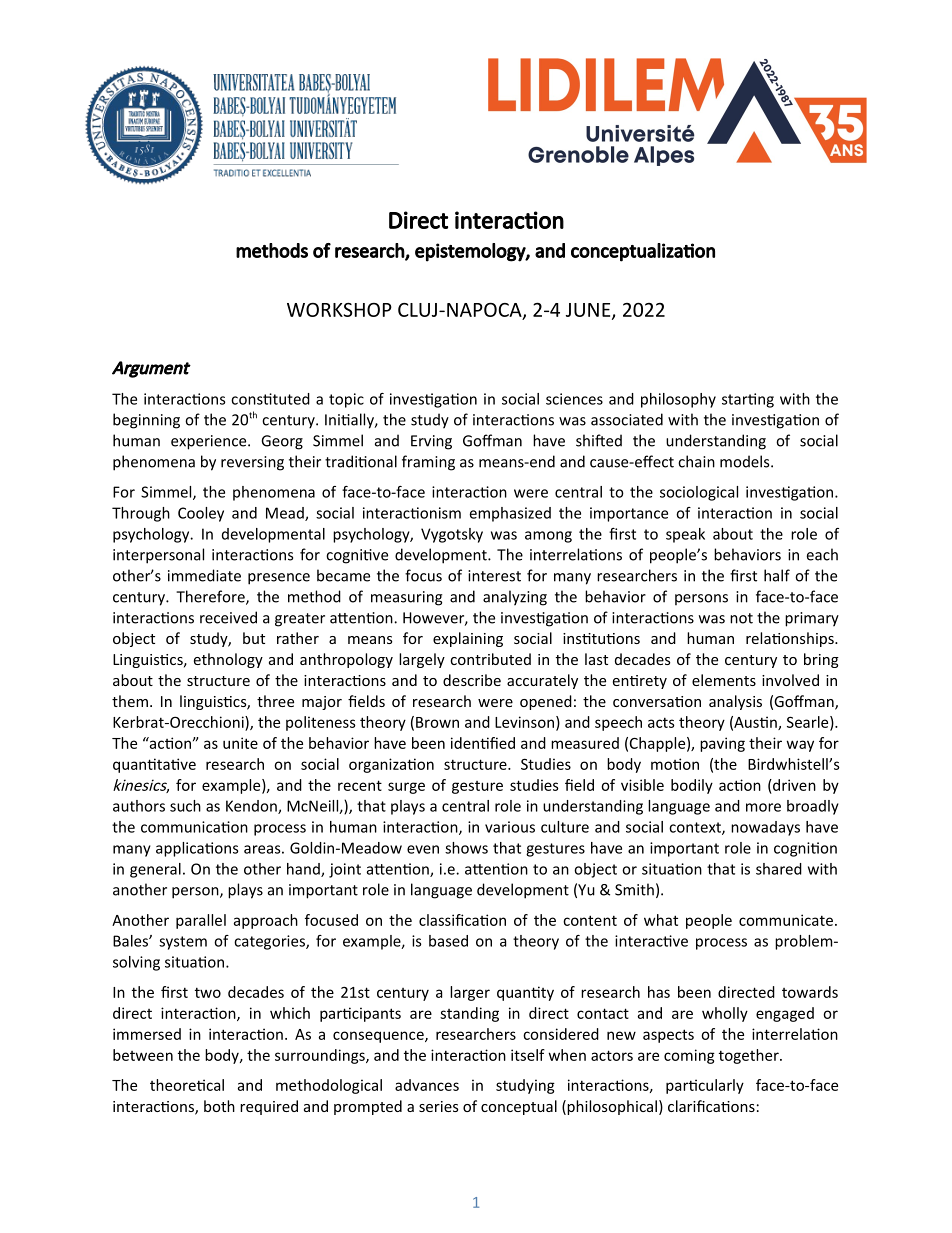  What do you see at coordinates (141, 514) in the screenshot?
I see `Through` at bounding box center [141, 514].
